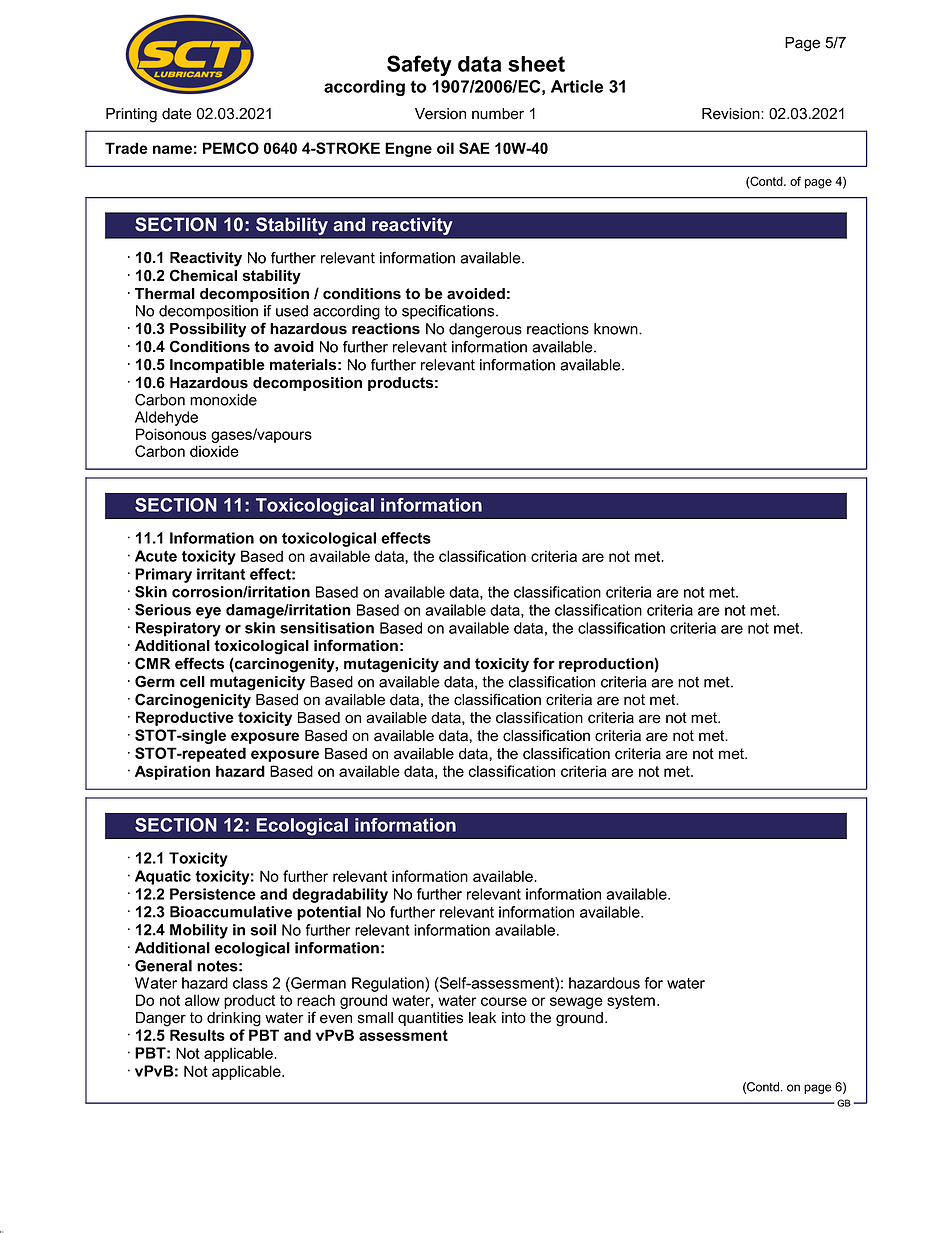  Describe the element at coordinates (177, 114) in the screenshot. I see `date` at that location.
